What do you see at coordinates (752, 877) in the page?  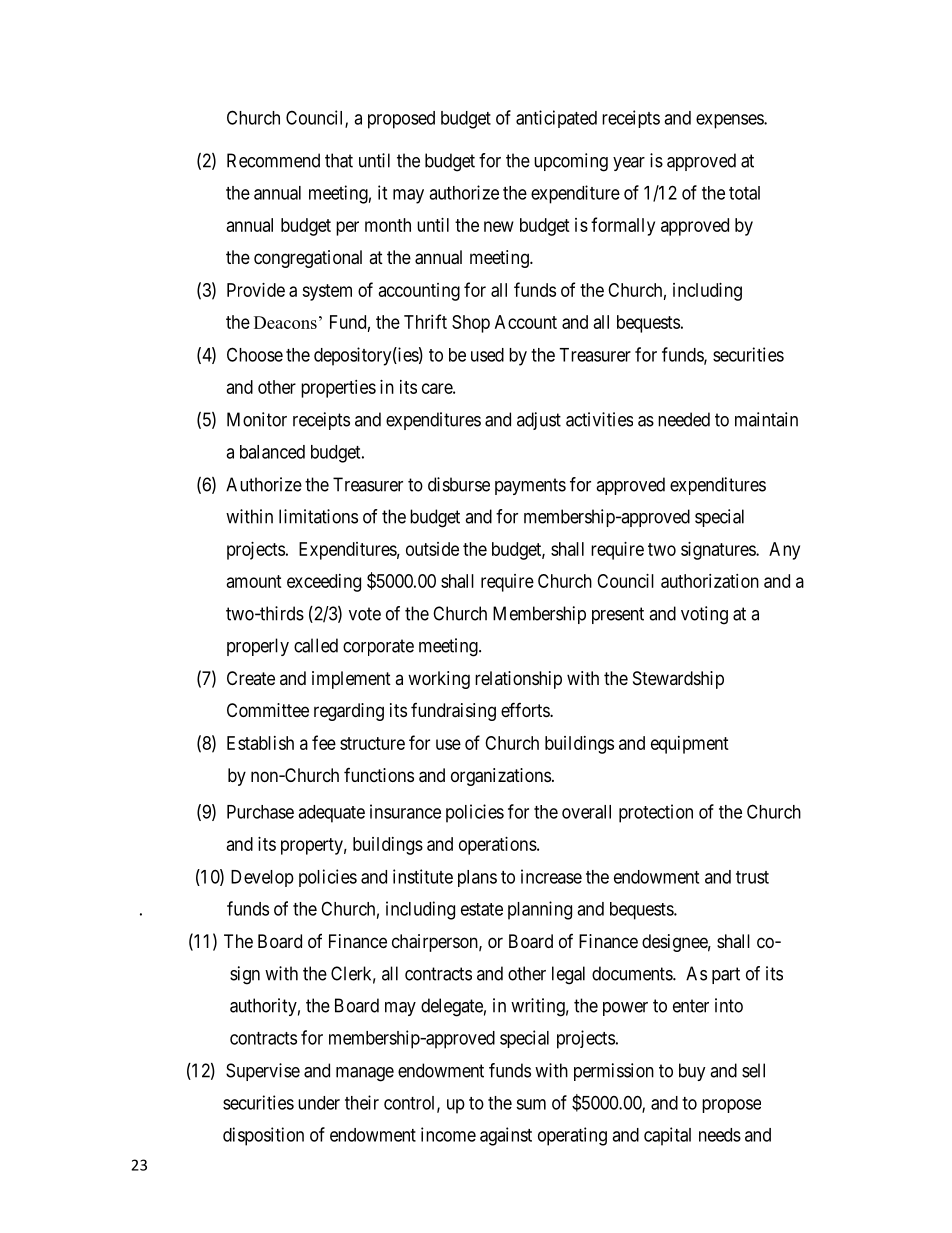 I see `trust` at bounding box center [752, 877].
